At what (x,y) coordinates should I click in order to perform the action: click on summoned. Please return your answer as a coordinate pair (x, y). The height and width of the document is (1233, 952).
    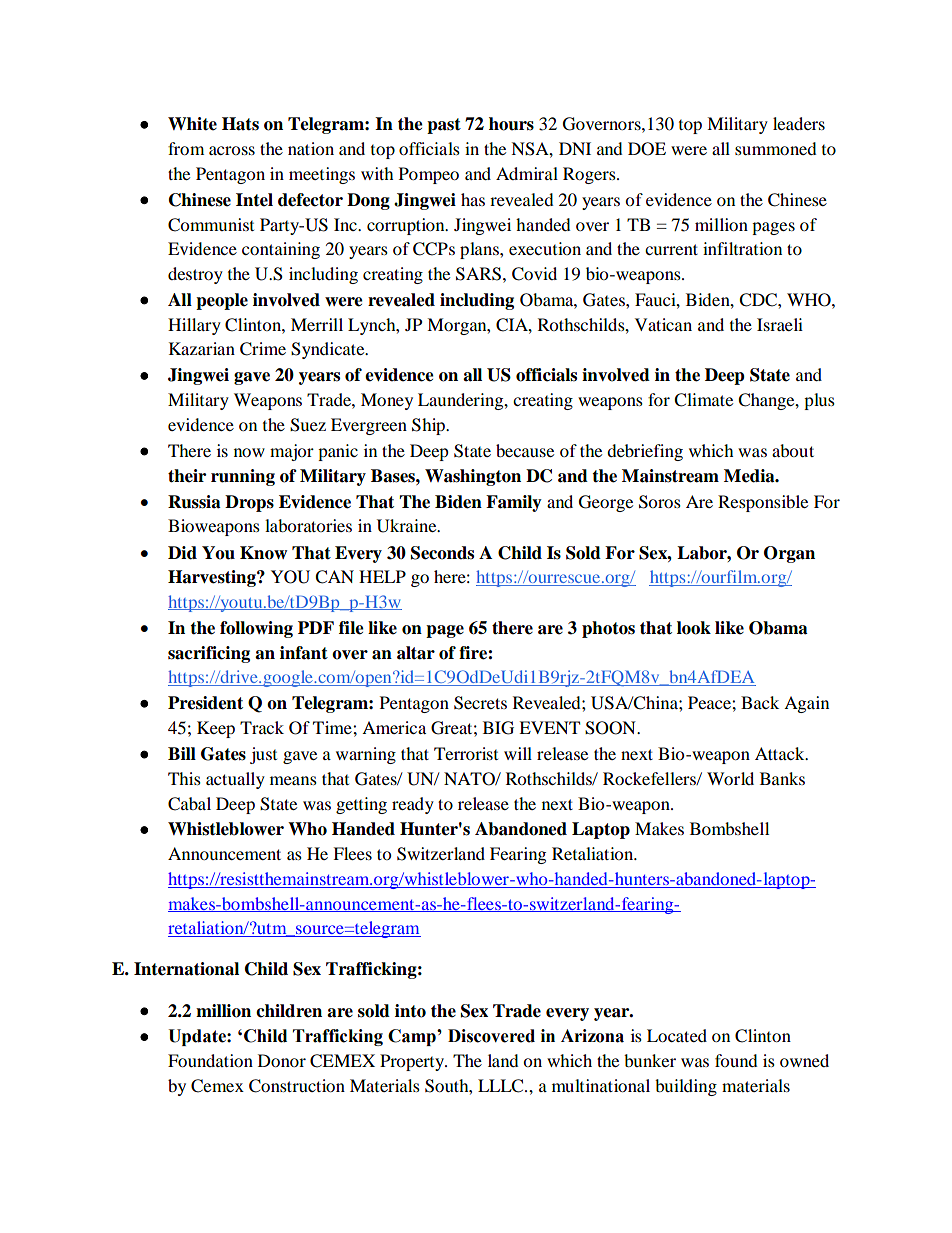
    Looking at the image, I should click on (776, 148).
